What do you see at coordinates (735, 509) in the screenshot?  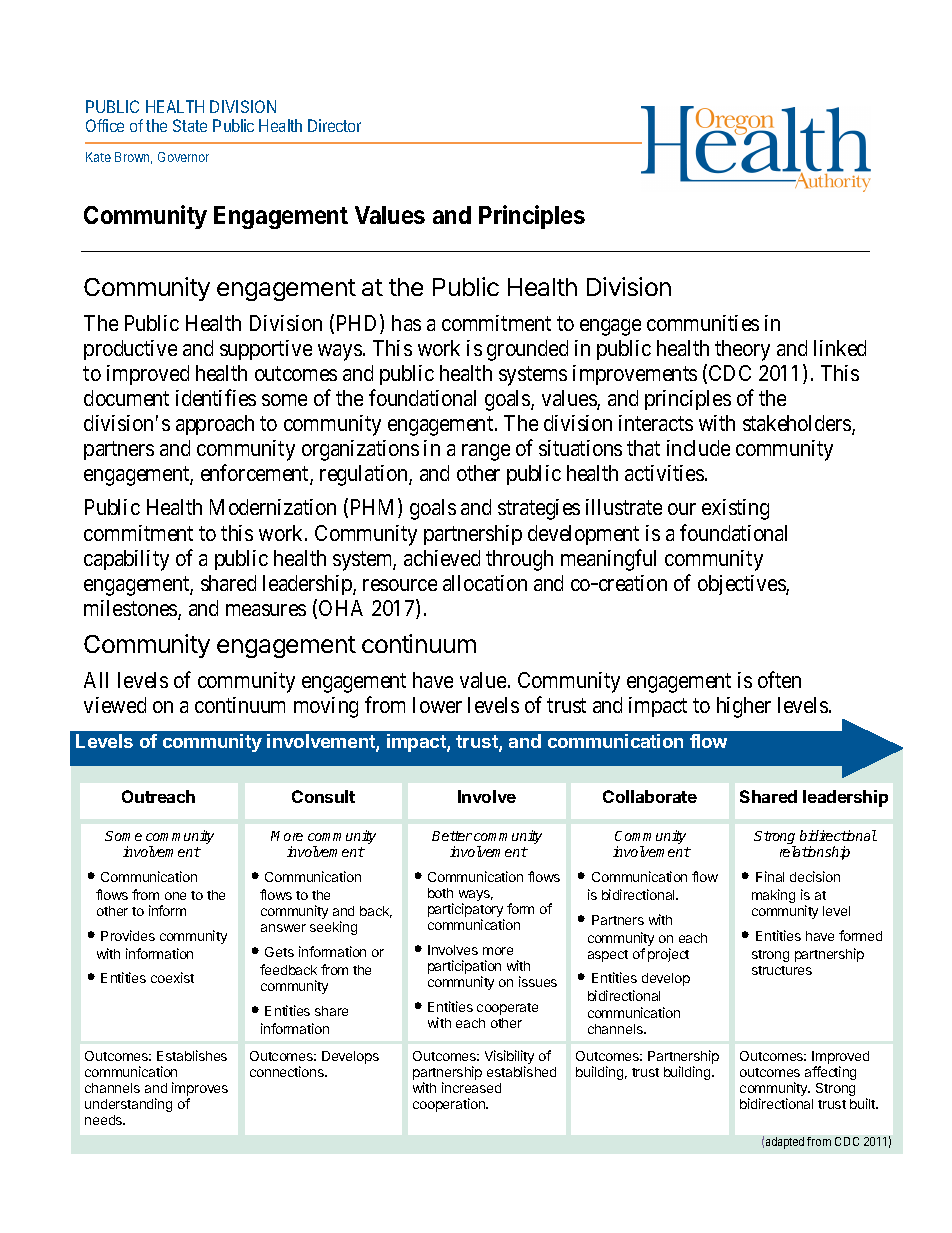 I see `existing` at bounding box center [735, 509].
